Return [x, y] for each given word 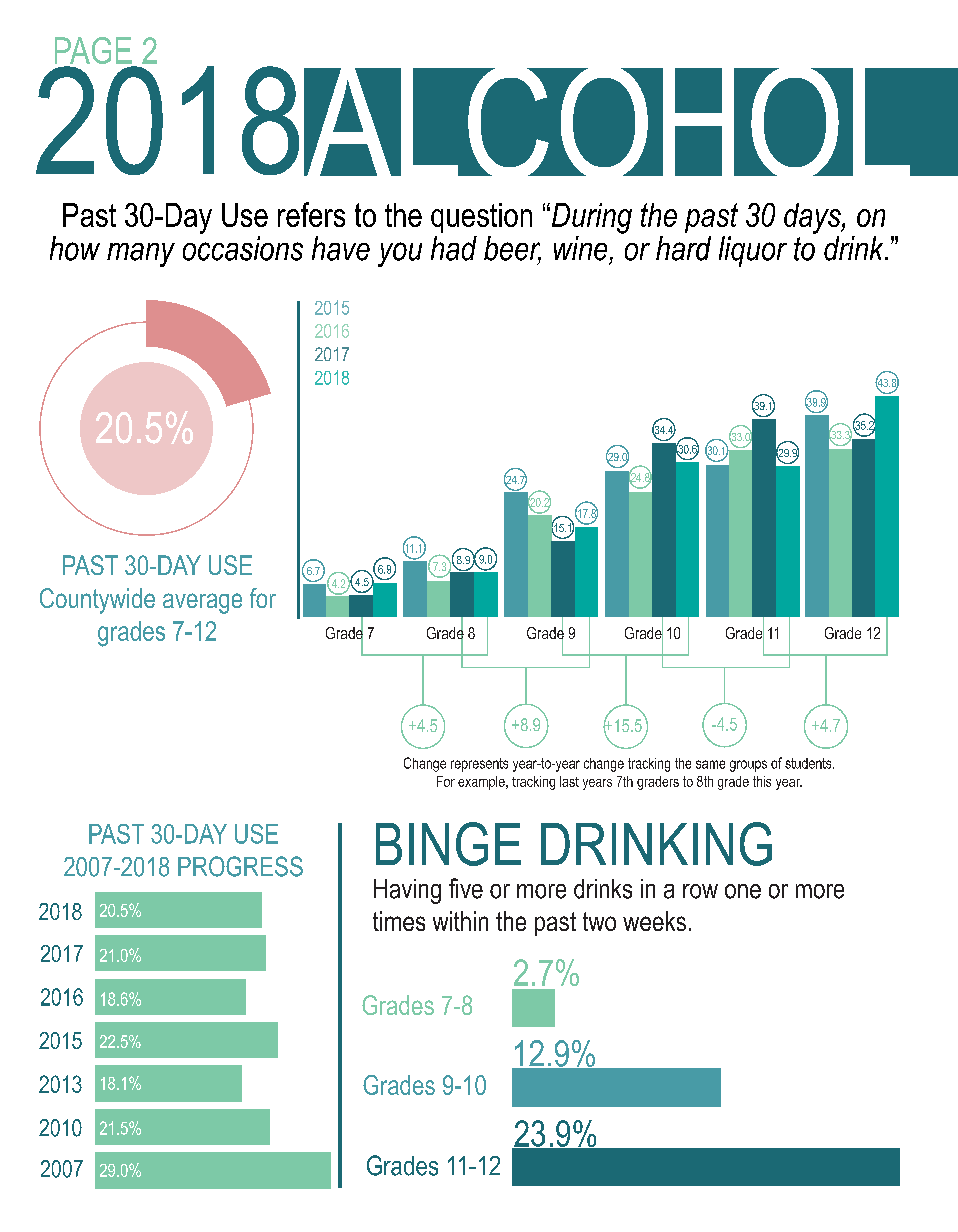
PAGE [93, 50]
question [481, 218]
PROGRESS [240, 866]
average [202, 603]
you [400, 254]
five [466, 888]
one [743, 891]
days [813, 218]
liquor [753, 251]
